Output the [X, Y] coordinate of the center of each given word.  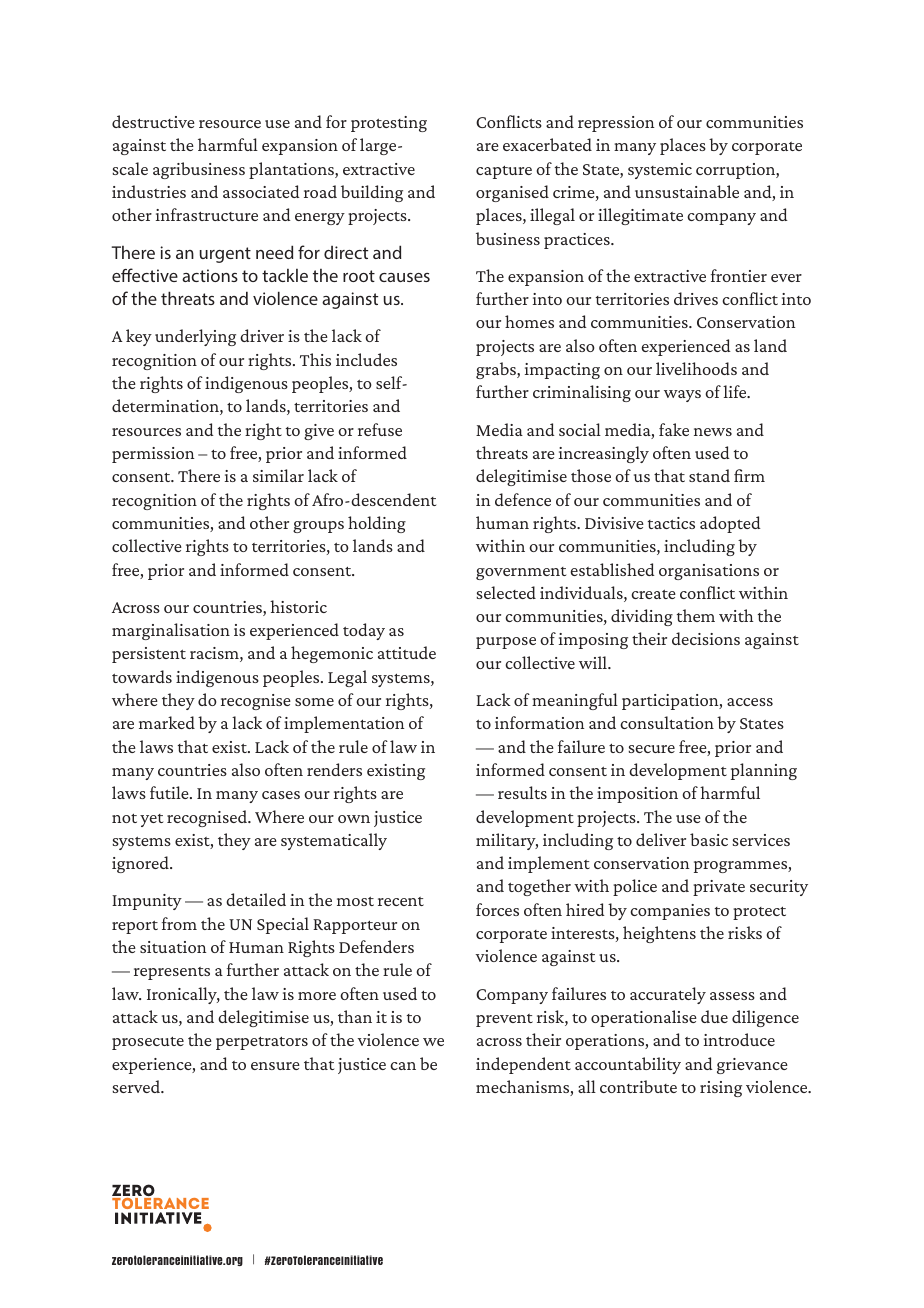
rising [721, 1089]
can [403, 1066]
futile [170, 792]
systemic [660, 171]
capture [504, 172]
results [522, 792]
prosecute [148, 1043]
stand [709, 475]
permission [153, 455]
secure [651, 749]
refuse [380, 429]
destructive [153, 121]
